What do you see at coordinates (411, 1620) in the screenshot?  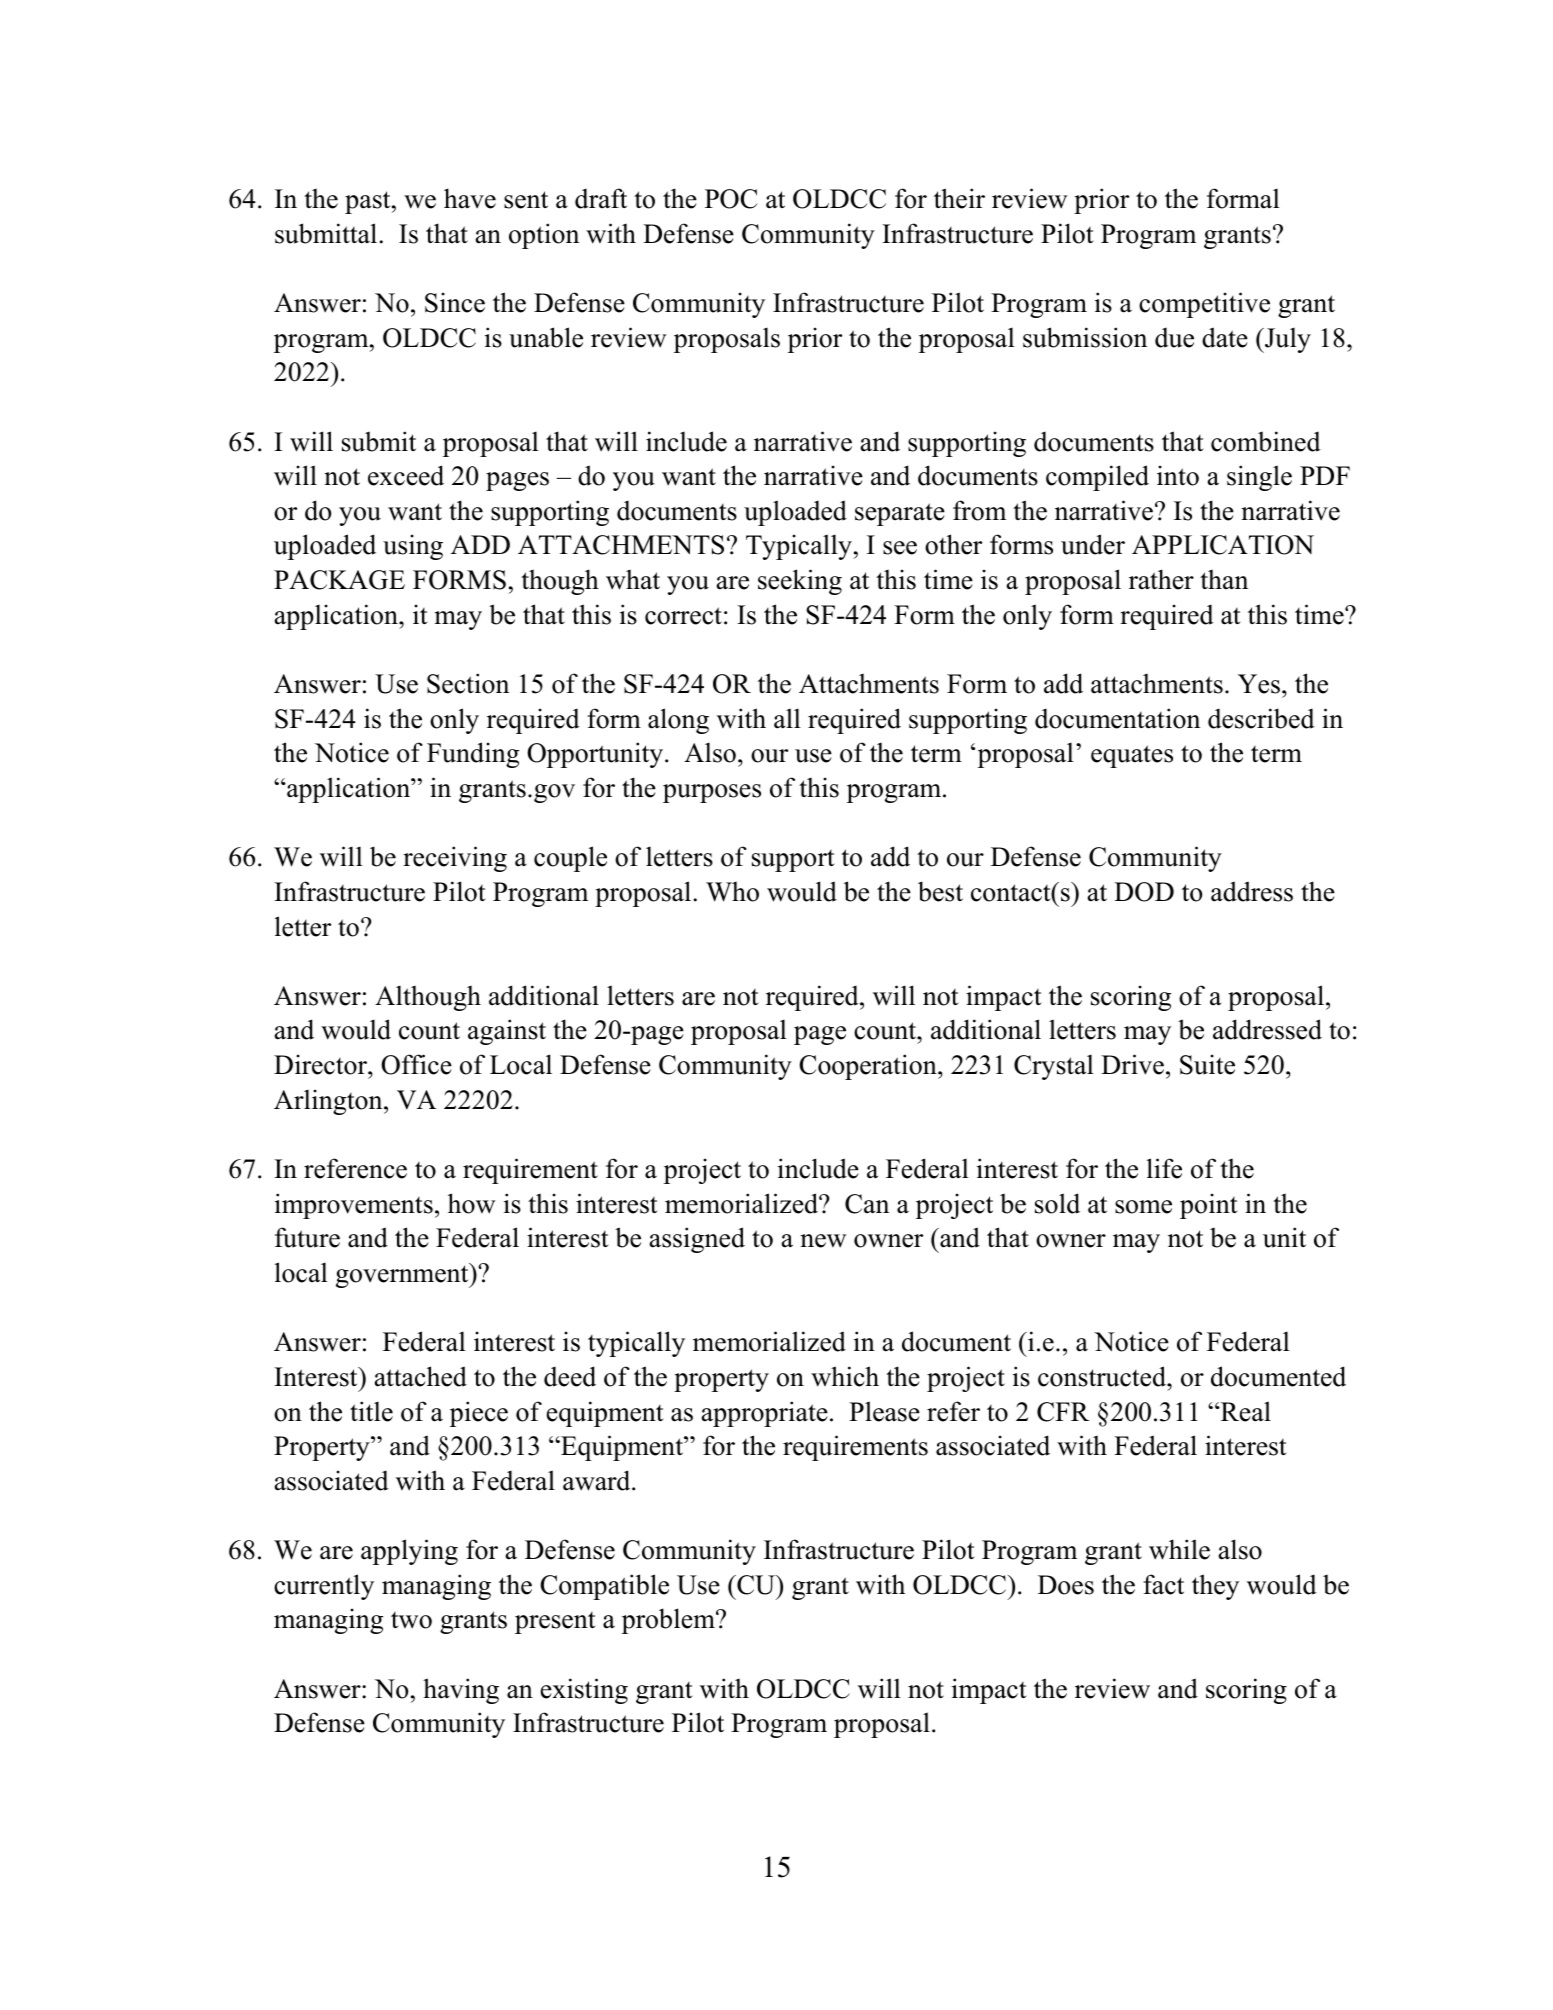 I see `two` at bounding box center [411, 1620].
